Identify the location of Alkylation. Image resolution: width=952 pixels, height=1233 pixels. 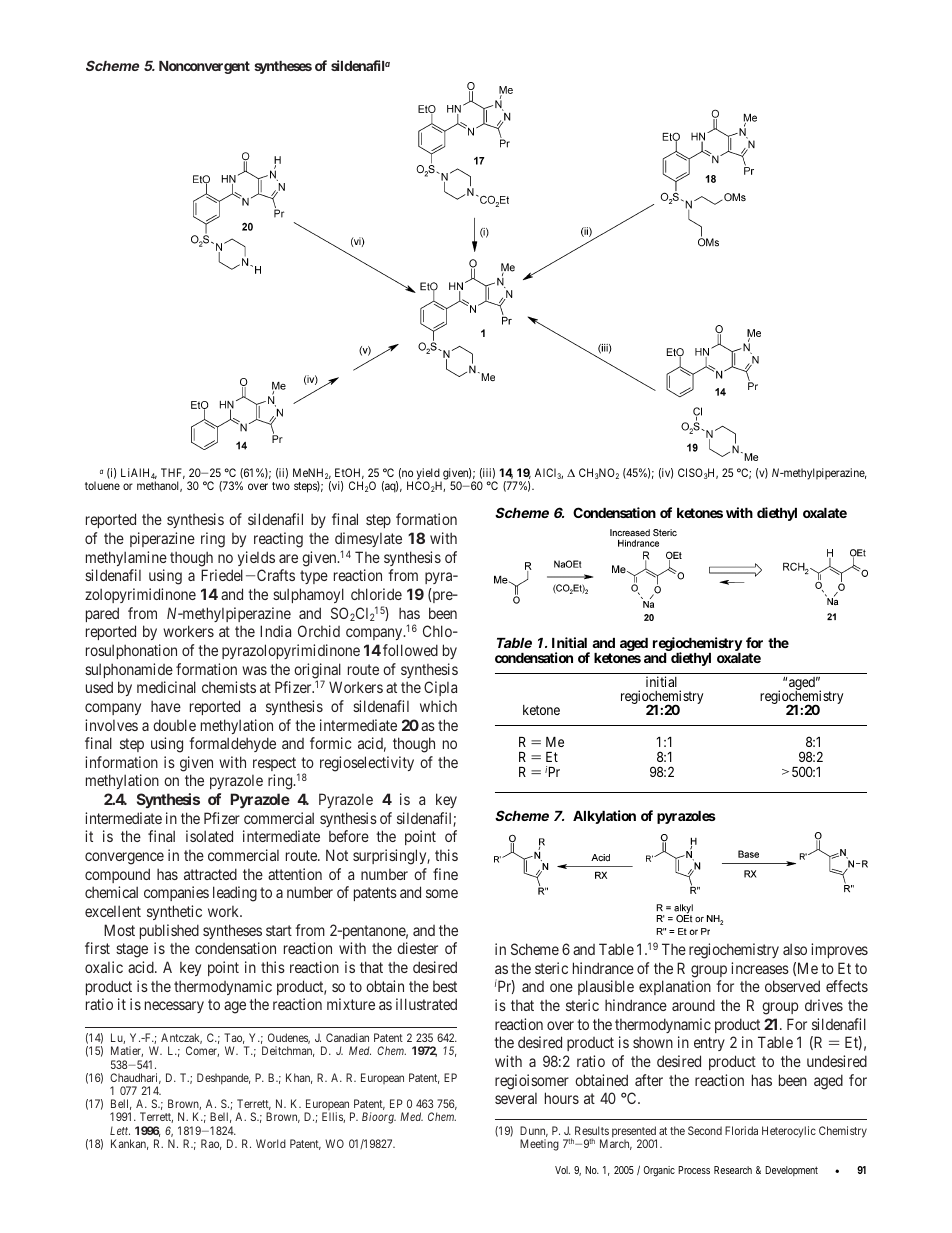
(604, 817).
